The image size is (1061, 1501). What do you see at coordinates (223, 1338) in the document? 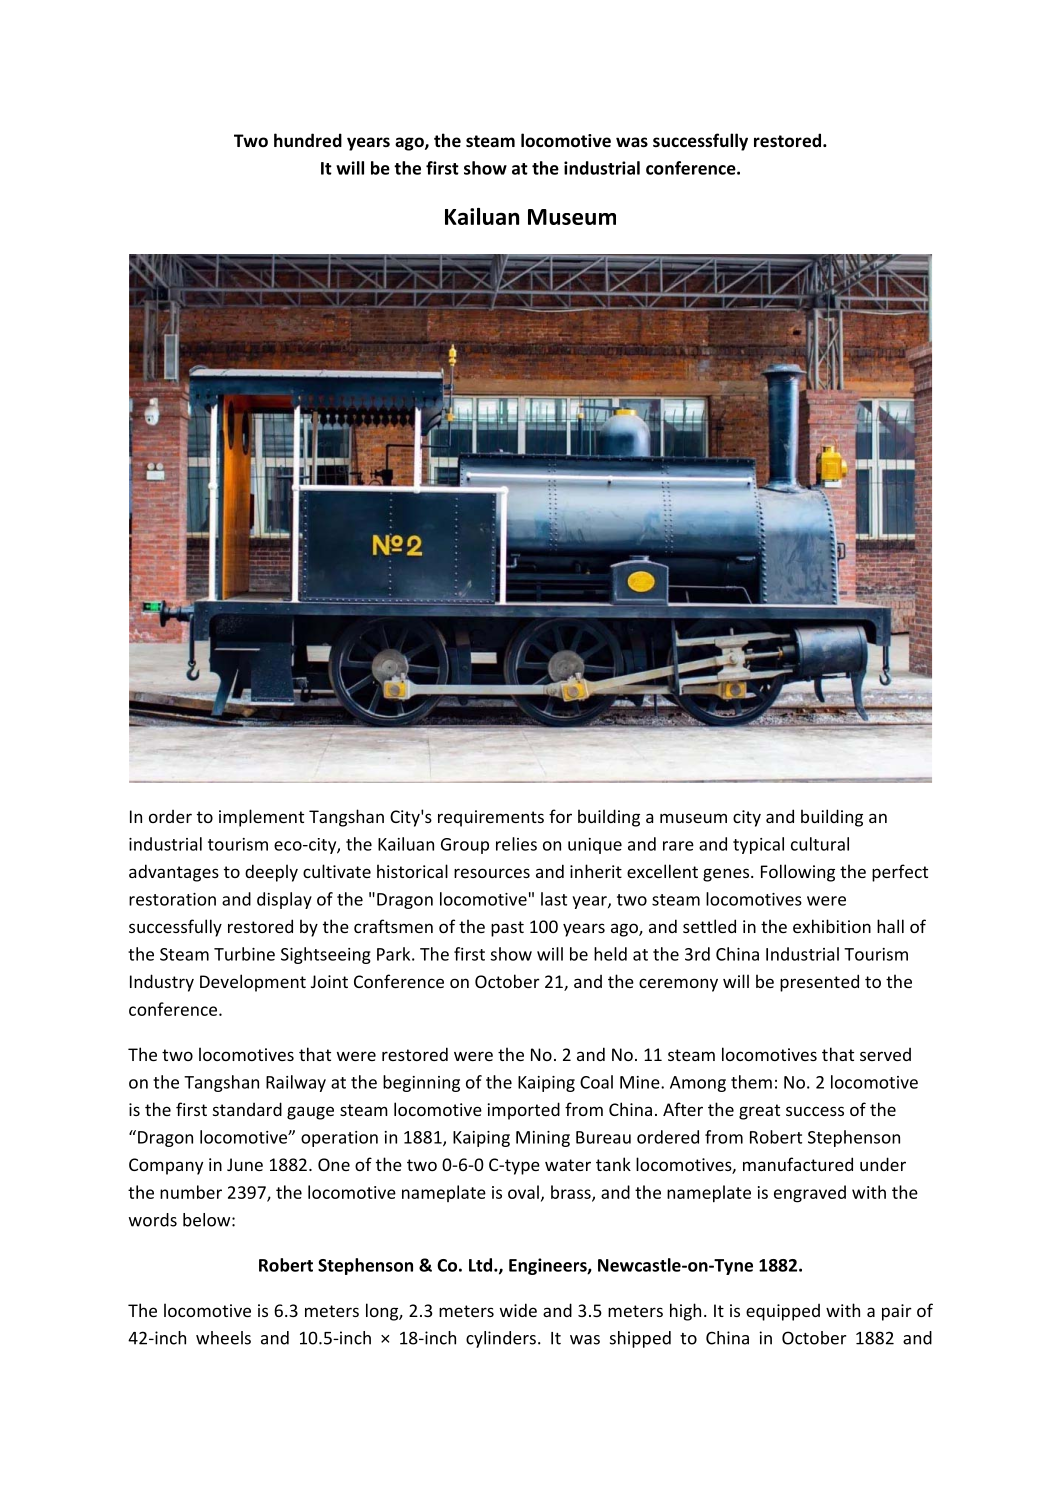
I see `wheels` at bounding box center [223, 1338].
